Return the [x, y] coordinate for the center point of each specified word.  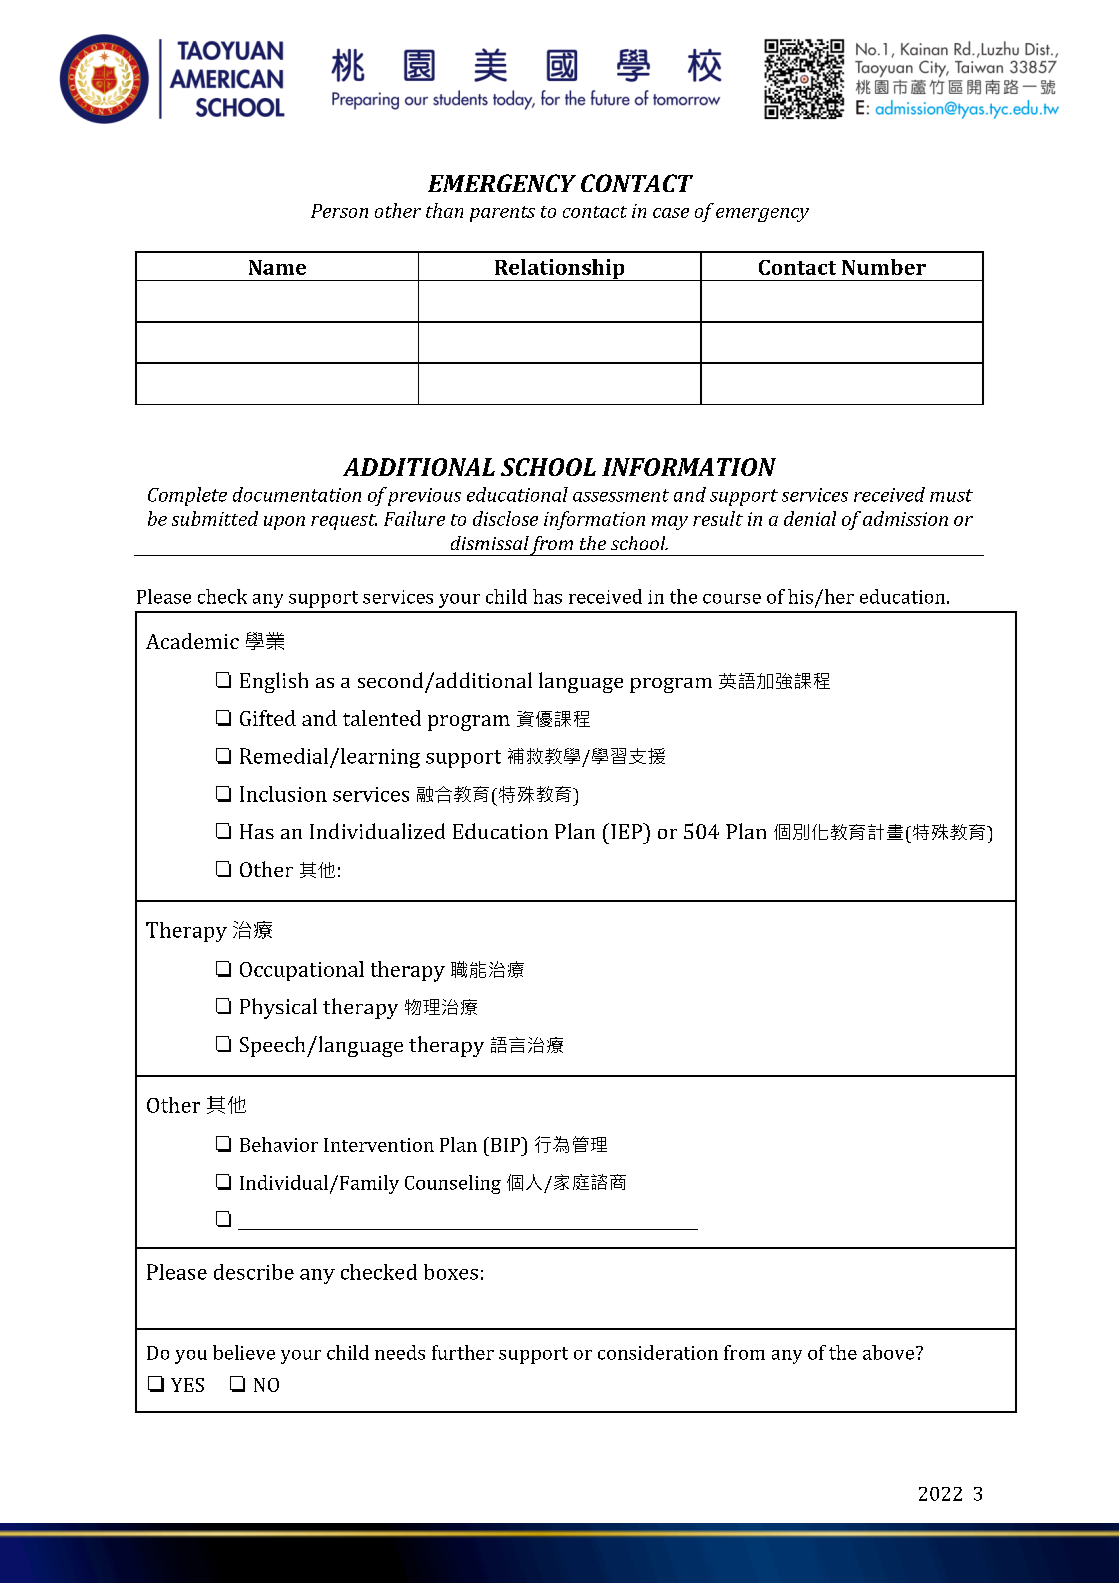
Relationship [559, 270]
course [732, 599]
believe [244, 1352]
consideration [658, 1352]
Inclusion [283, 794]
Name [277, 267]
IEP [628, 831]
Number [884, 267]
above [890, 1352]
